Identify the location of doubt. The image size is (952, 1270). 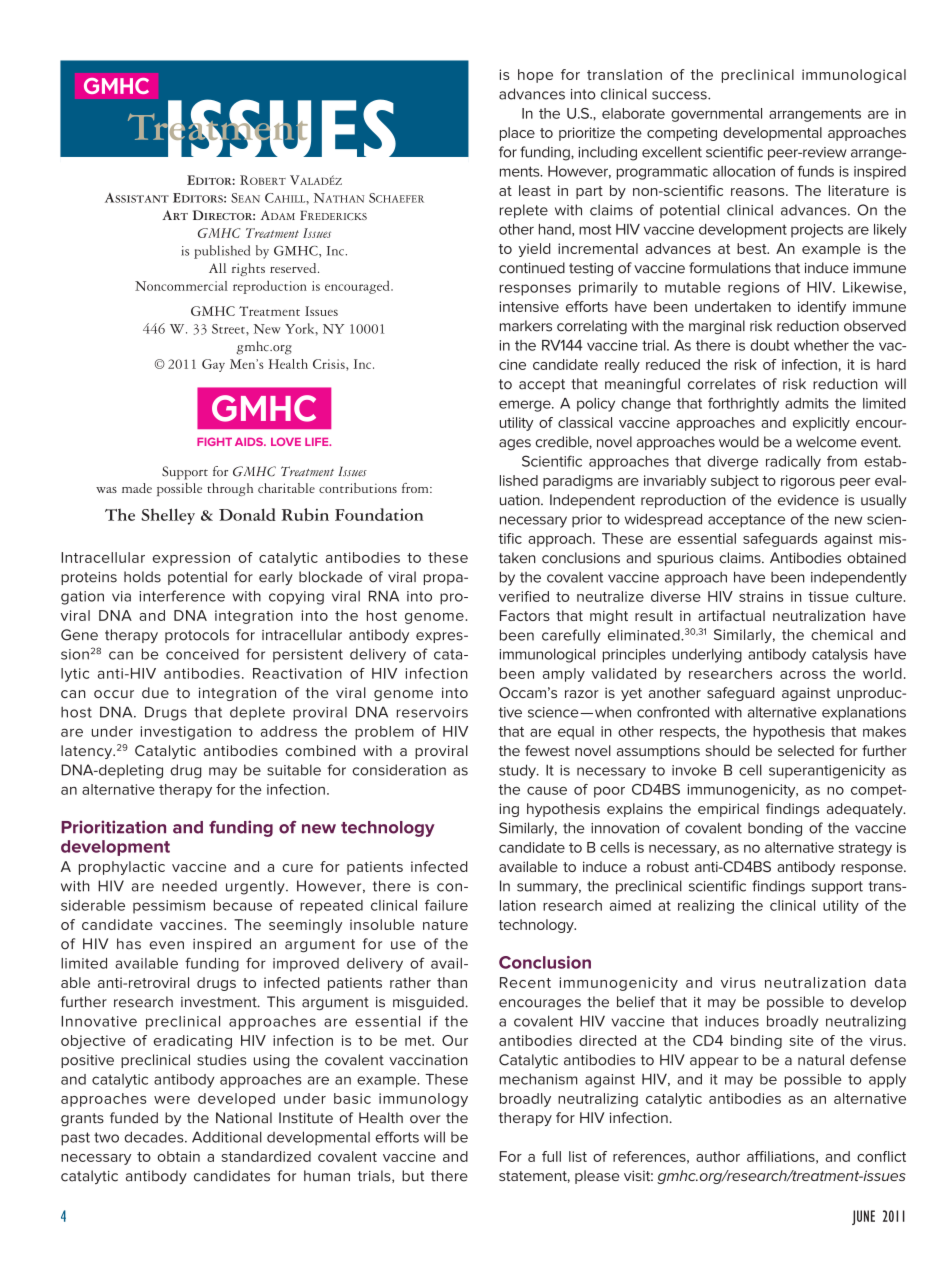
(769, 345).
